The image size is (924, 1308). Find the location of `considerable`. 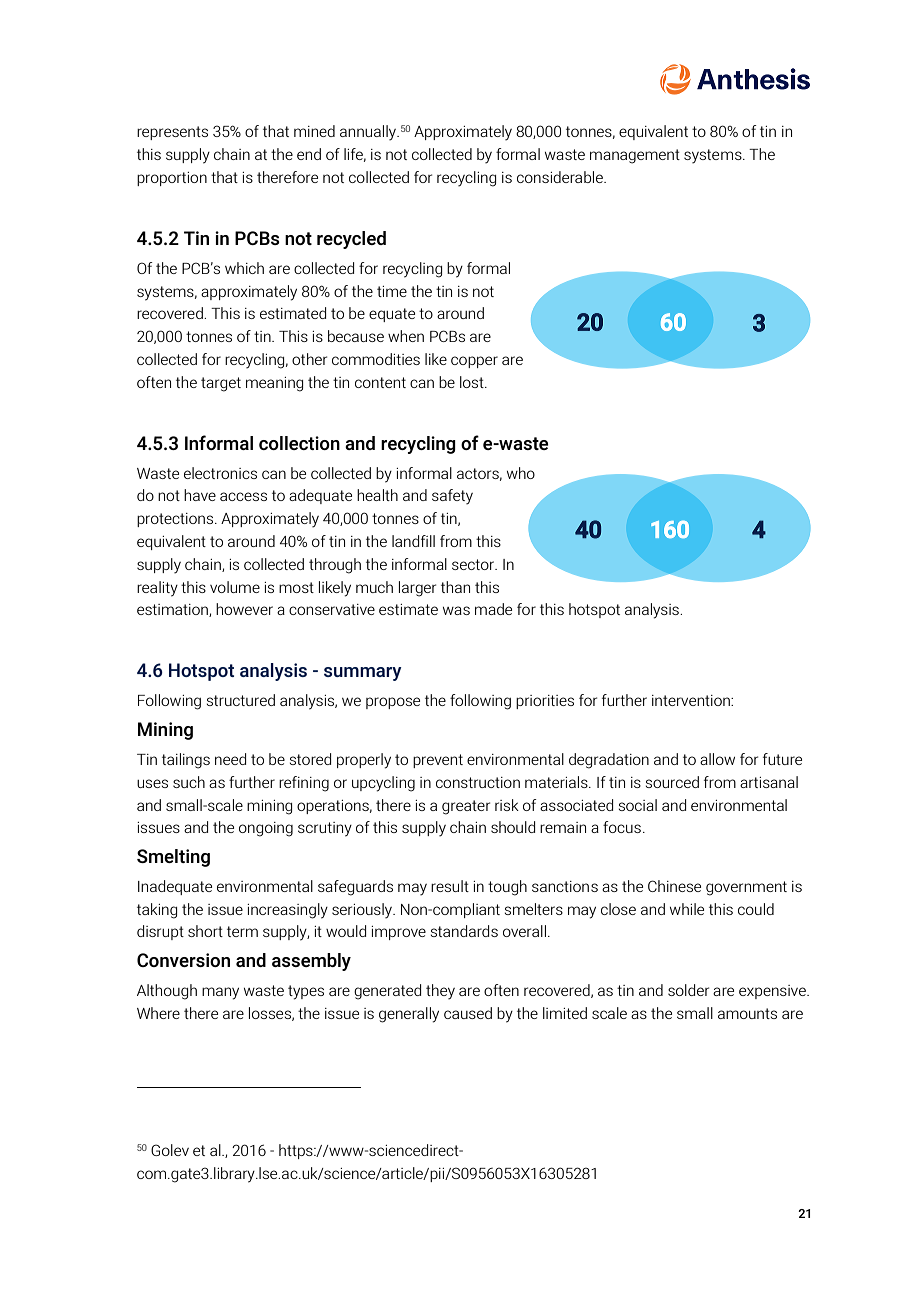

considerable is located at coordinates (561, 177).
